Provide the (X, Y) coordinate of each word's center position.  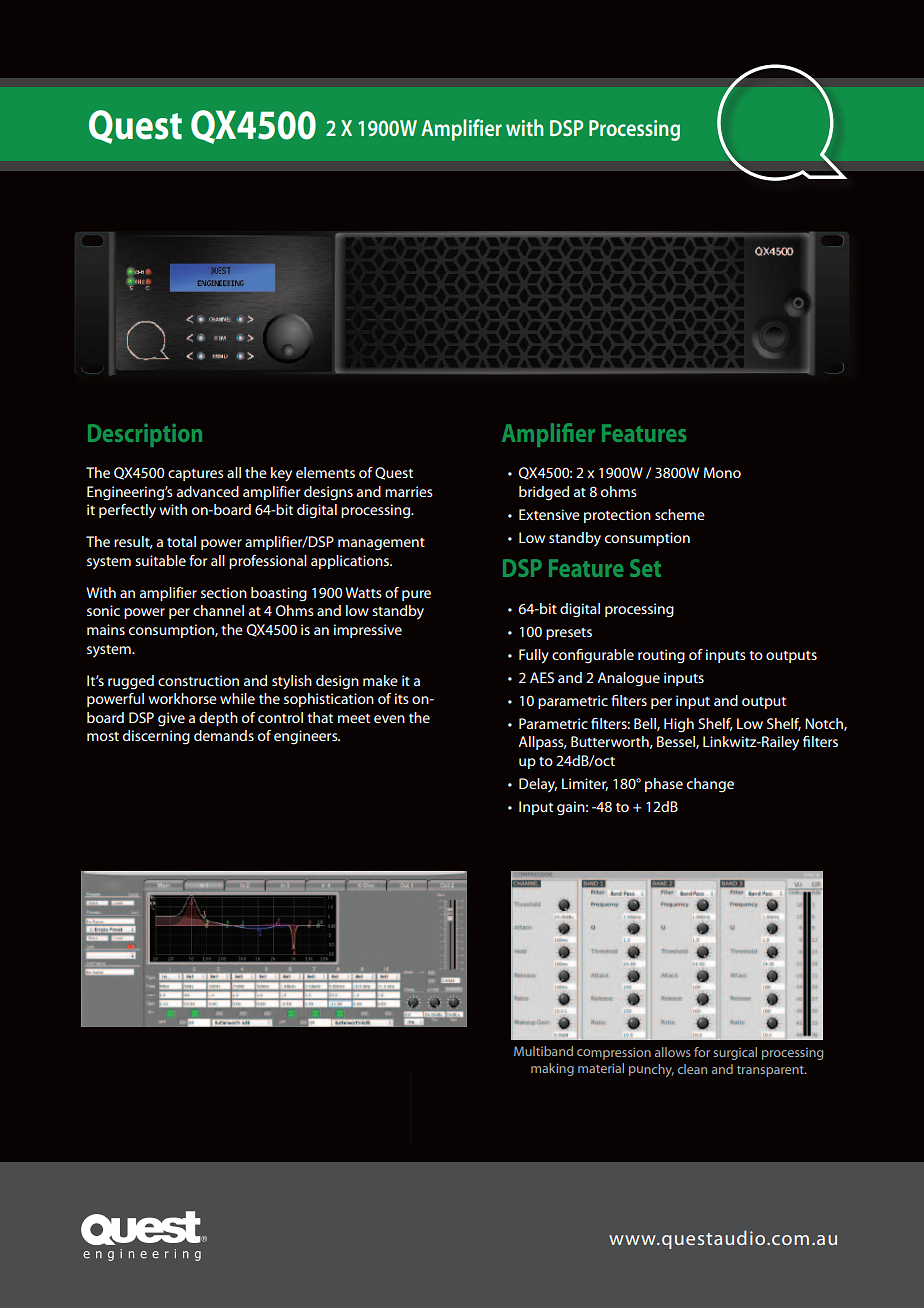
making (552, 1069)
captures (196, 475)
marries (409, 491)
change (710, 785)
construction (198, 680)
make (380, 680)
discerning (156, 737)
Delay (538, 785)
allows (673, 1052)
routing (661, 656)
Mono (722, 472)
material (601, 1068)
